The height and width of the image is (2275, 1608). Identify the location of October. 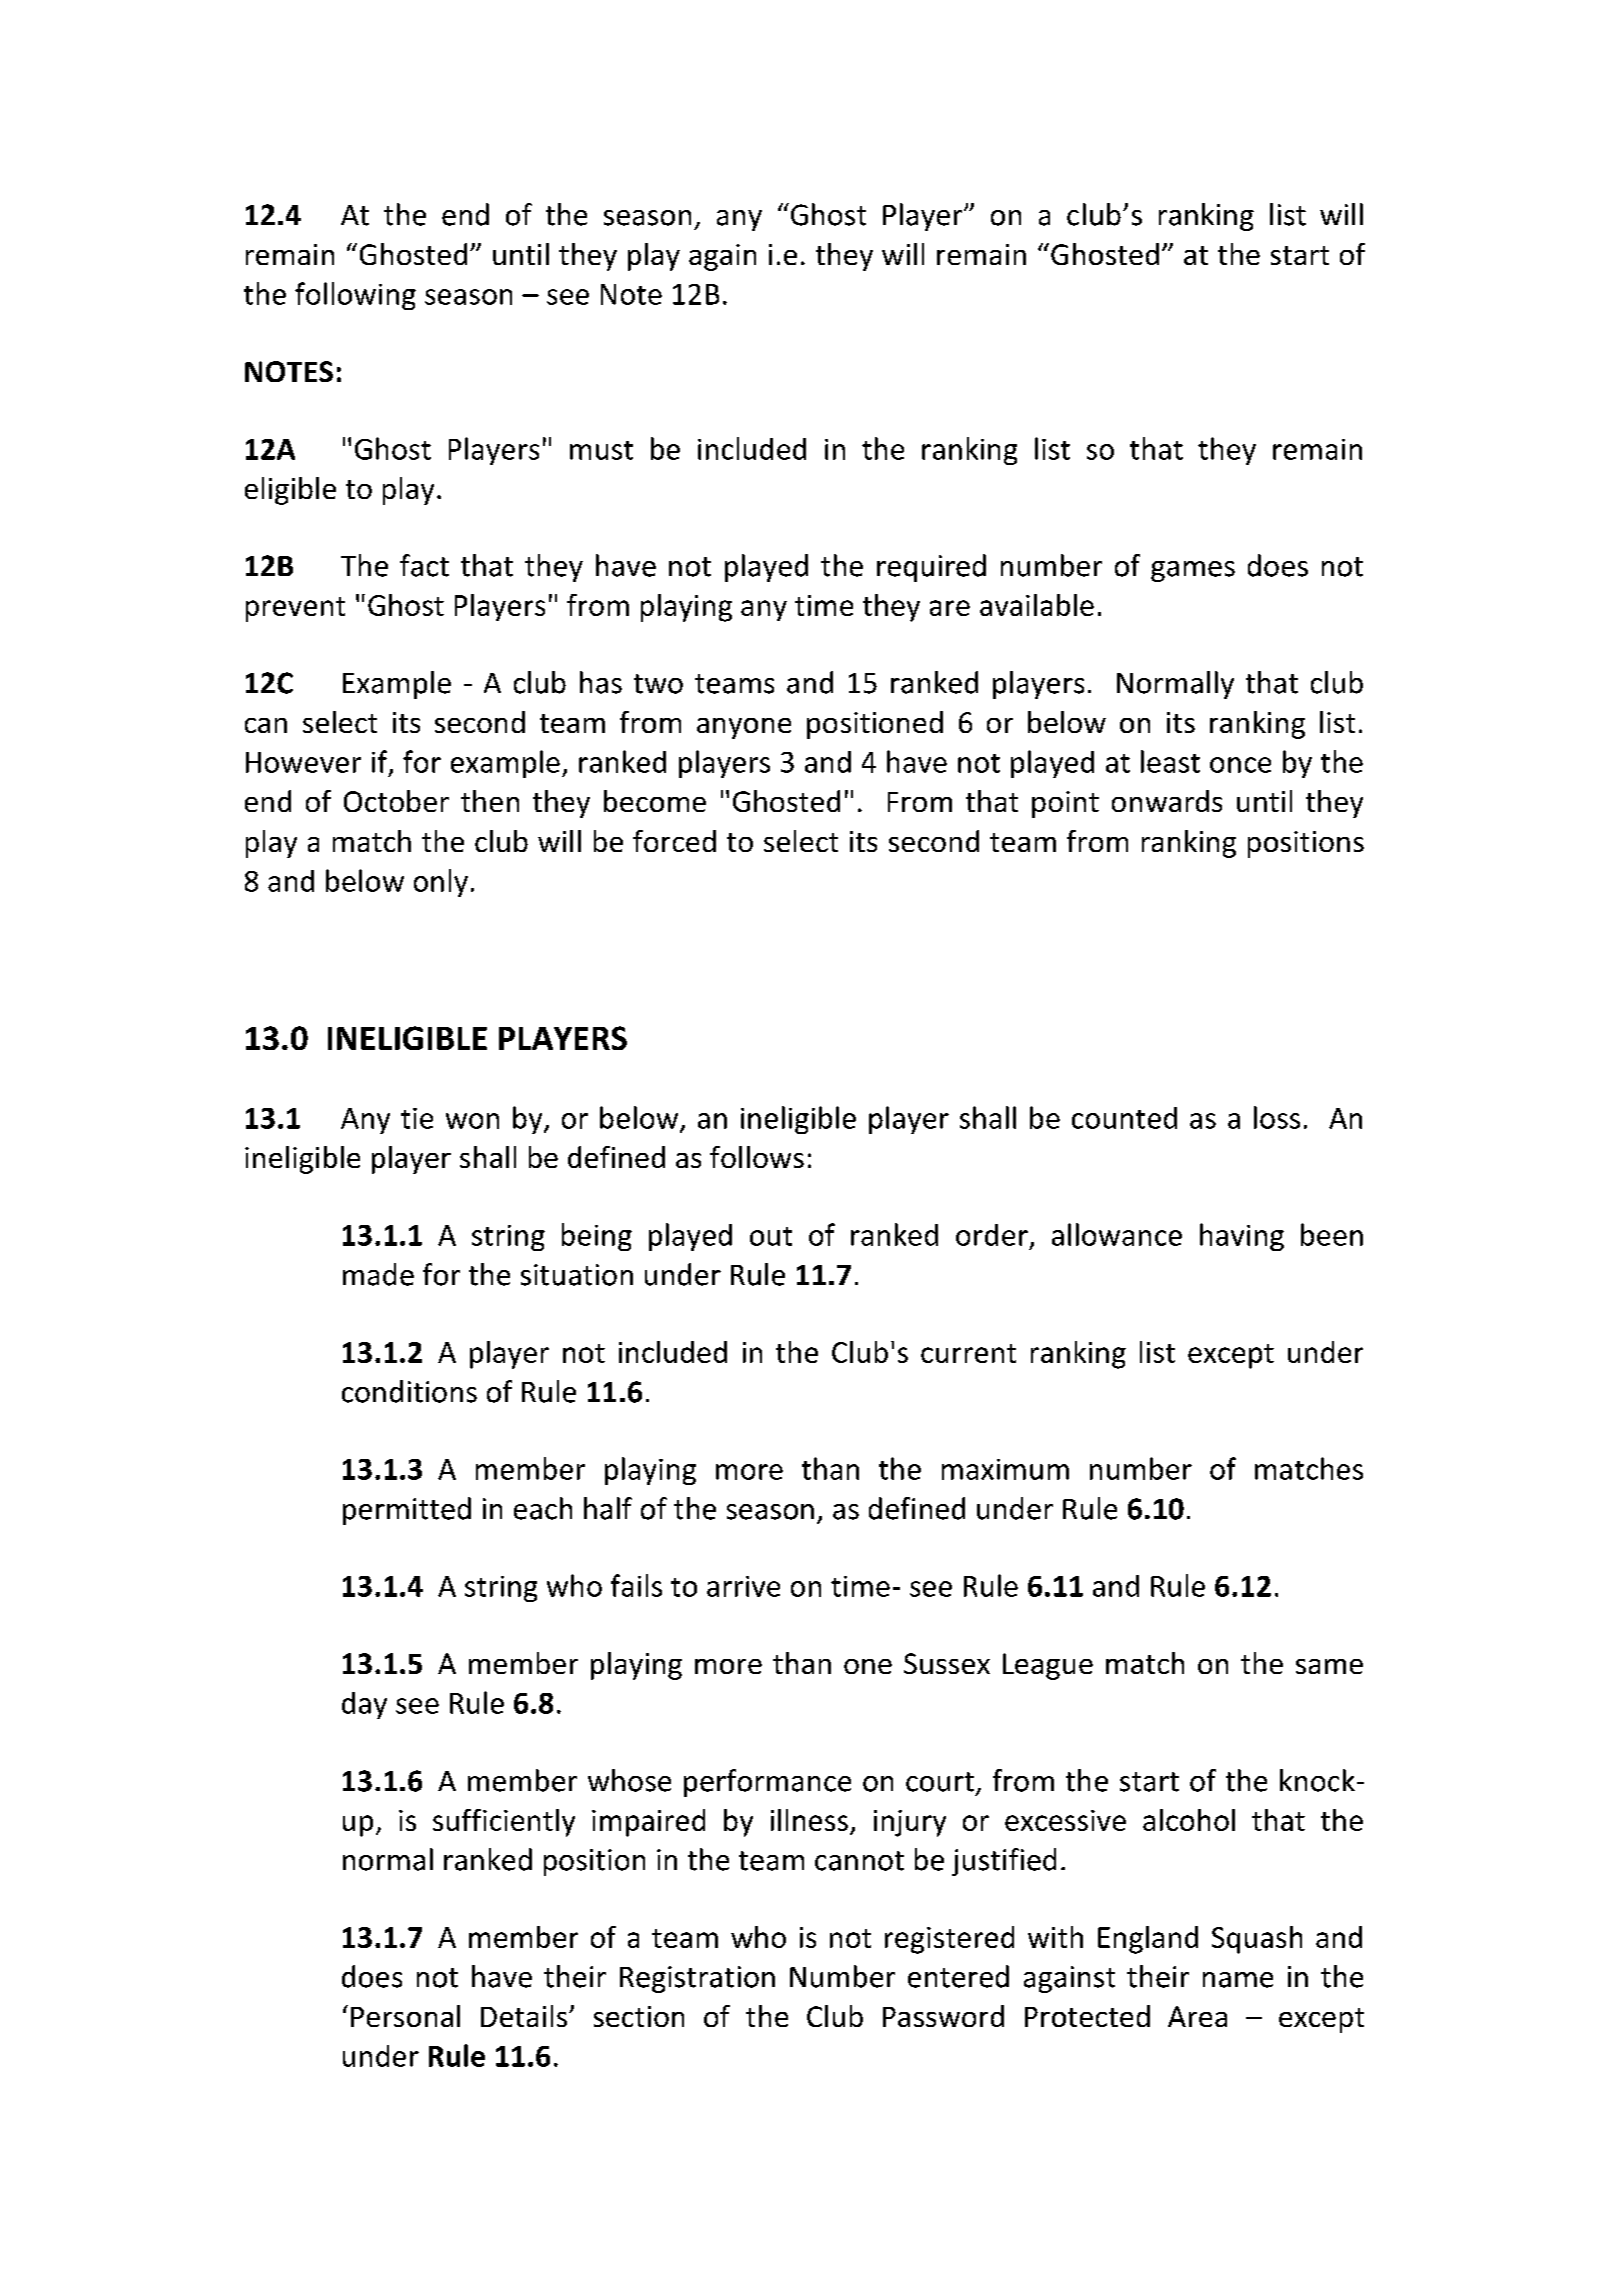
(396, 801).
